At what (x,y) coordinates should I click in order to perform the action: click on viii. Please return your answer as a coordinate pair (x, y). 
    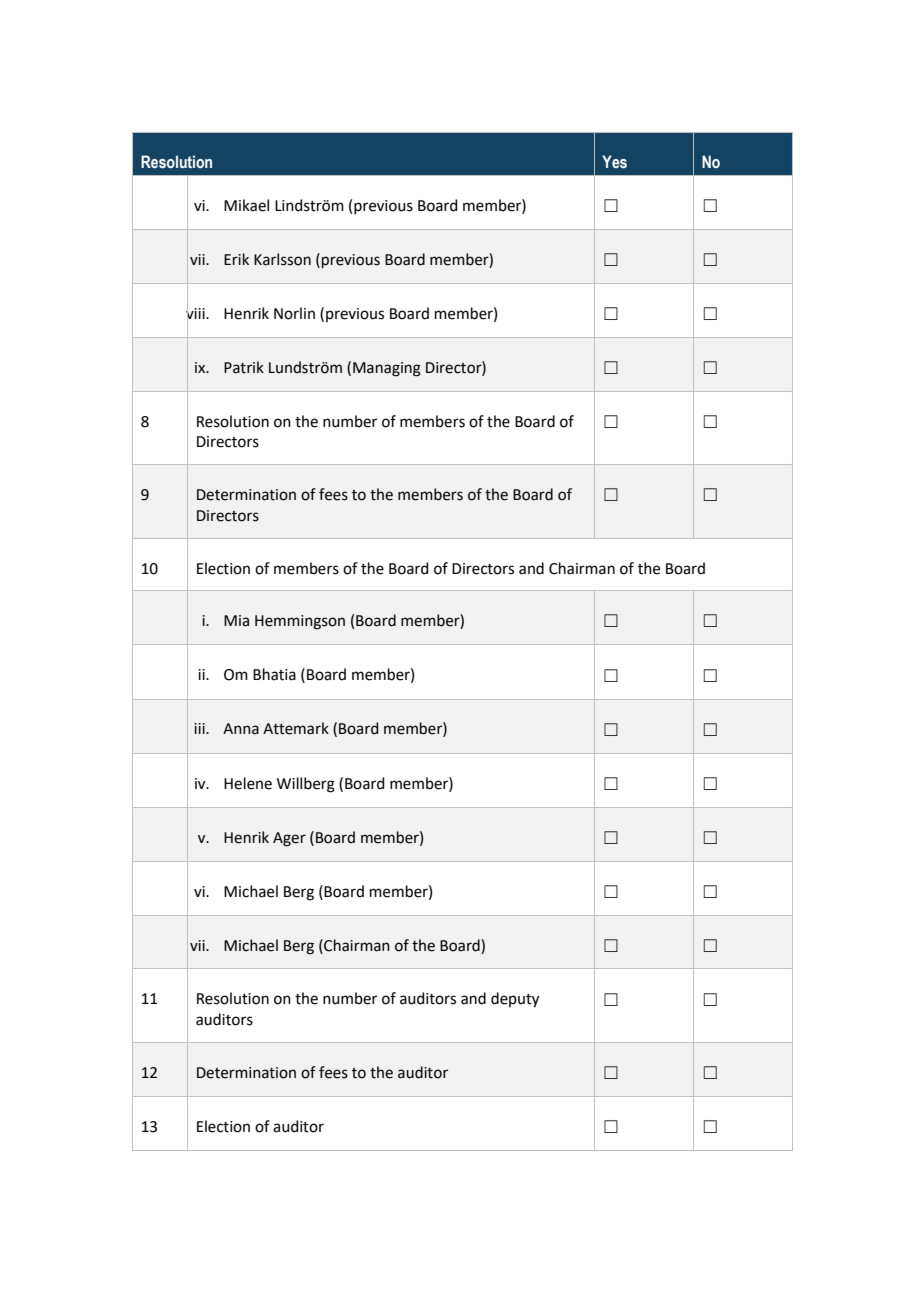
    Looking at the image, I should click on (196, 313).
